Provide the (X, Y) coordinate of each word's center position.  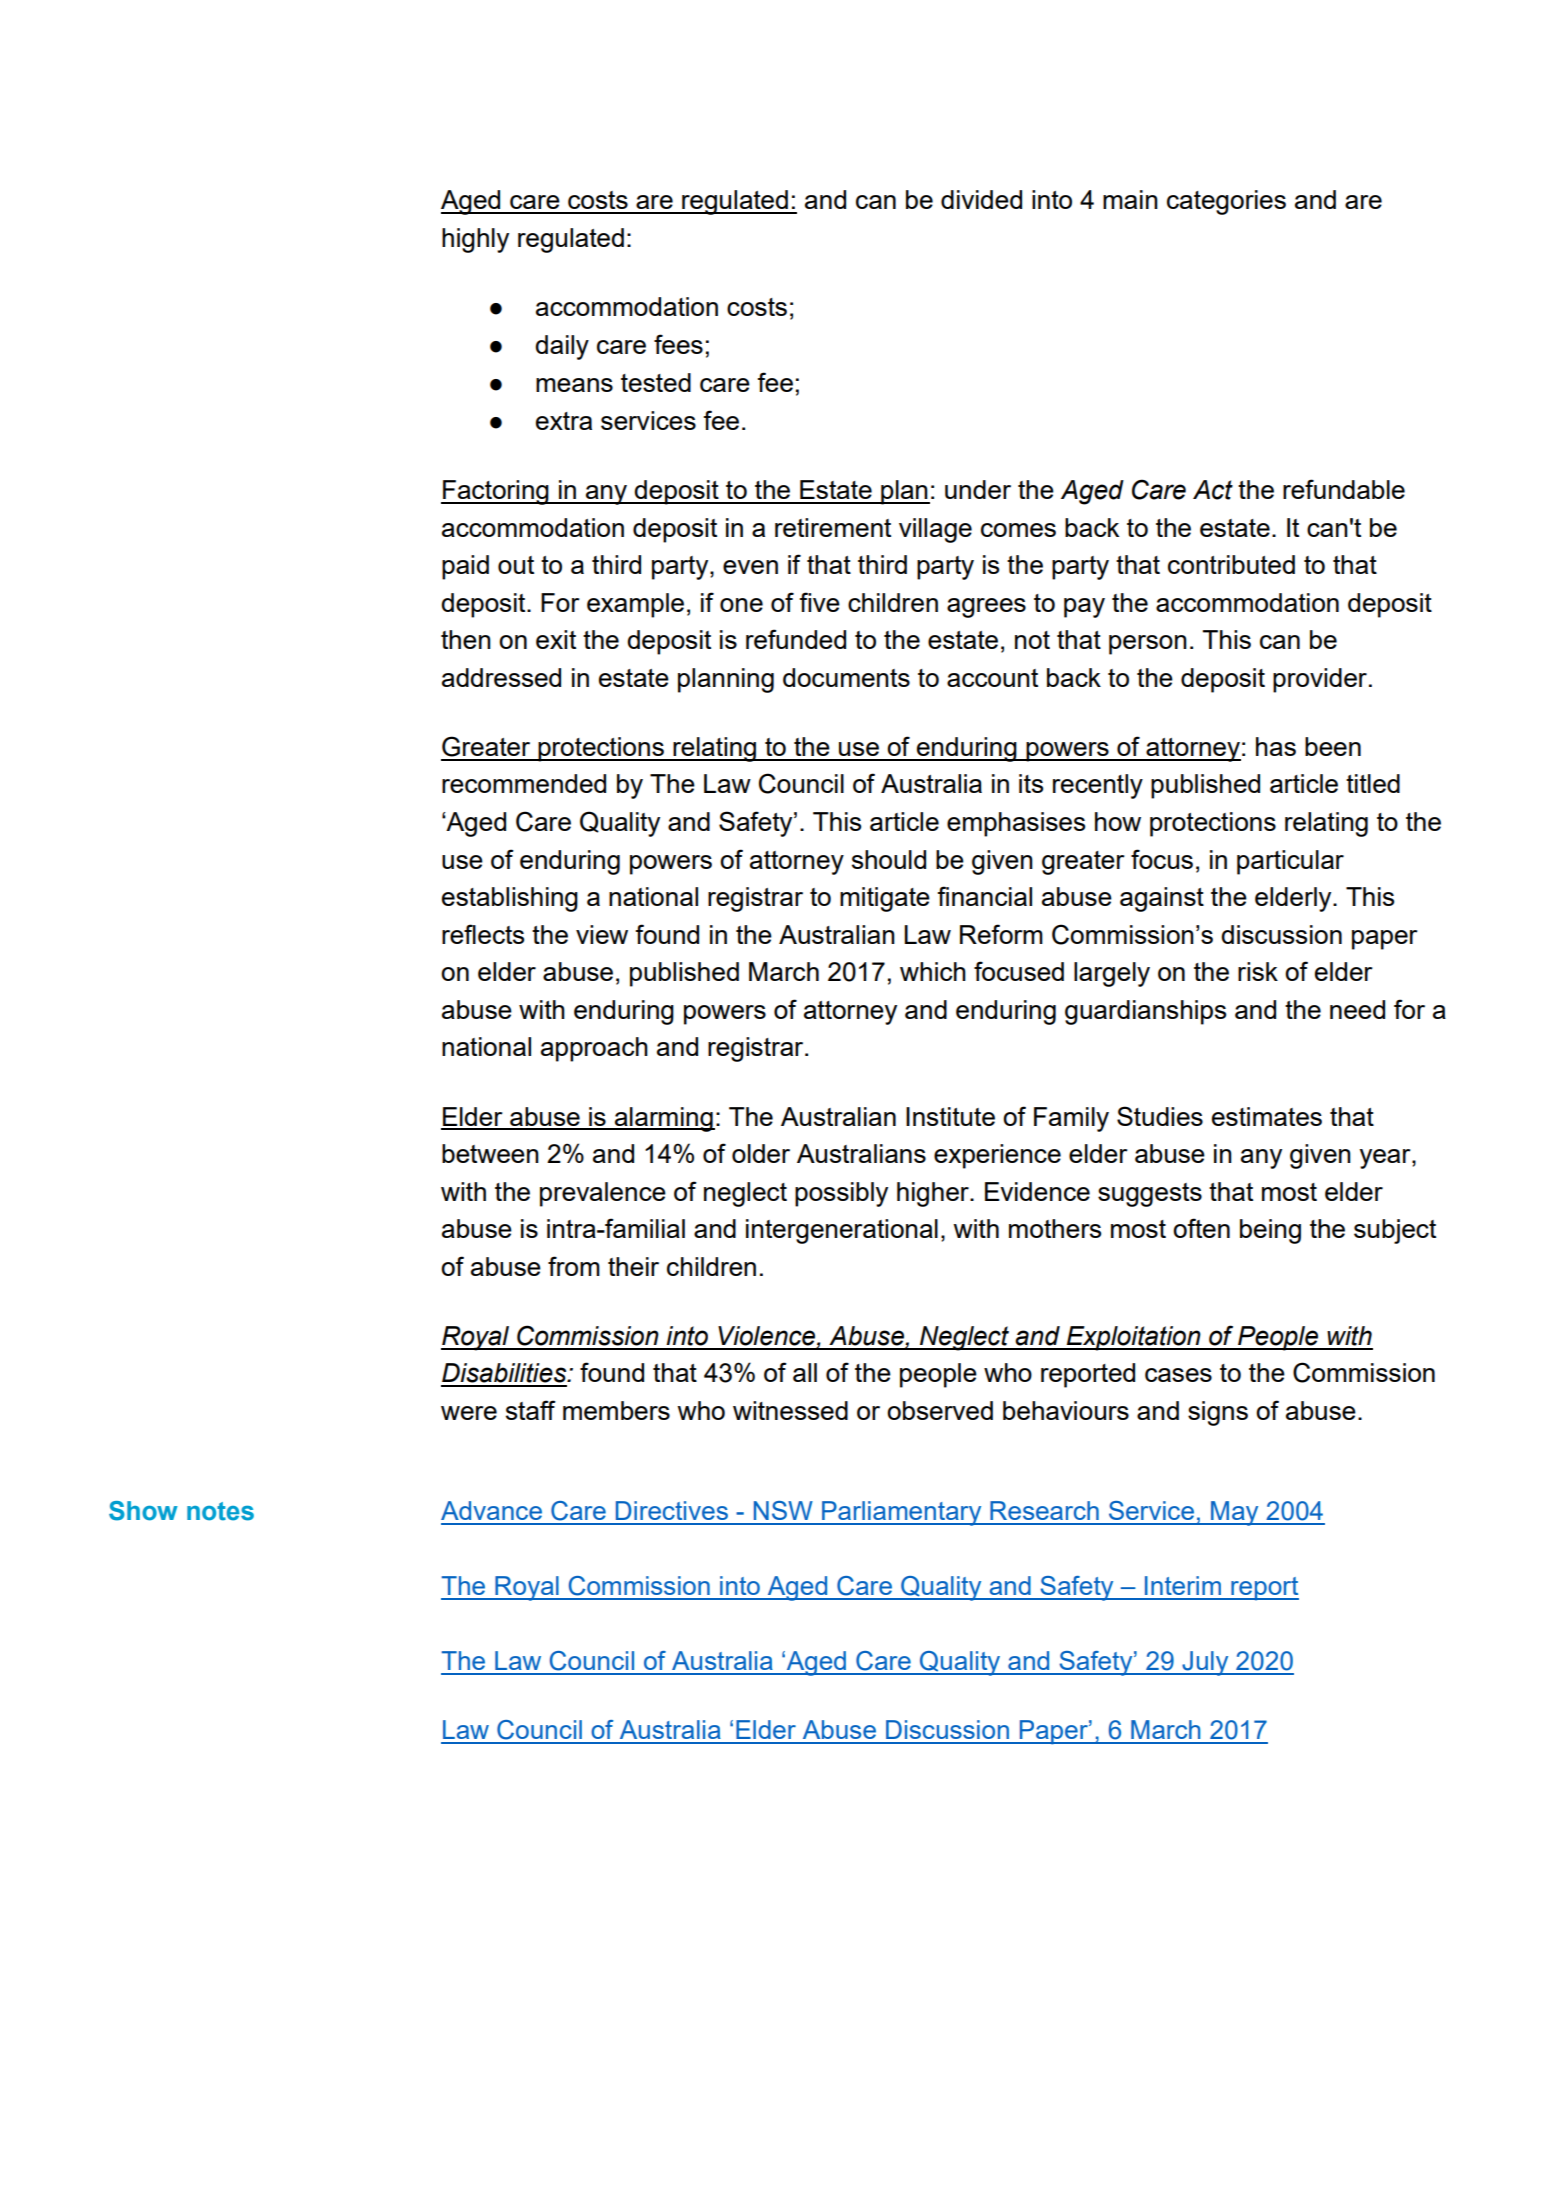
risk (1258, 971)
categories (1226, 202)
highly (475, 240)
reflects (483, 934)
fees (678, 344)
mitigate (885, 899)
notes (220, 1511)
